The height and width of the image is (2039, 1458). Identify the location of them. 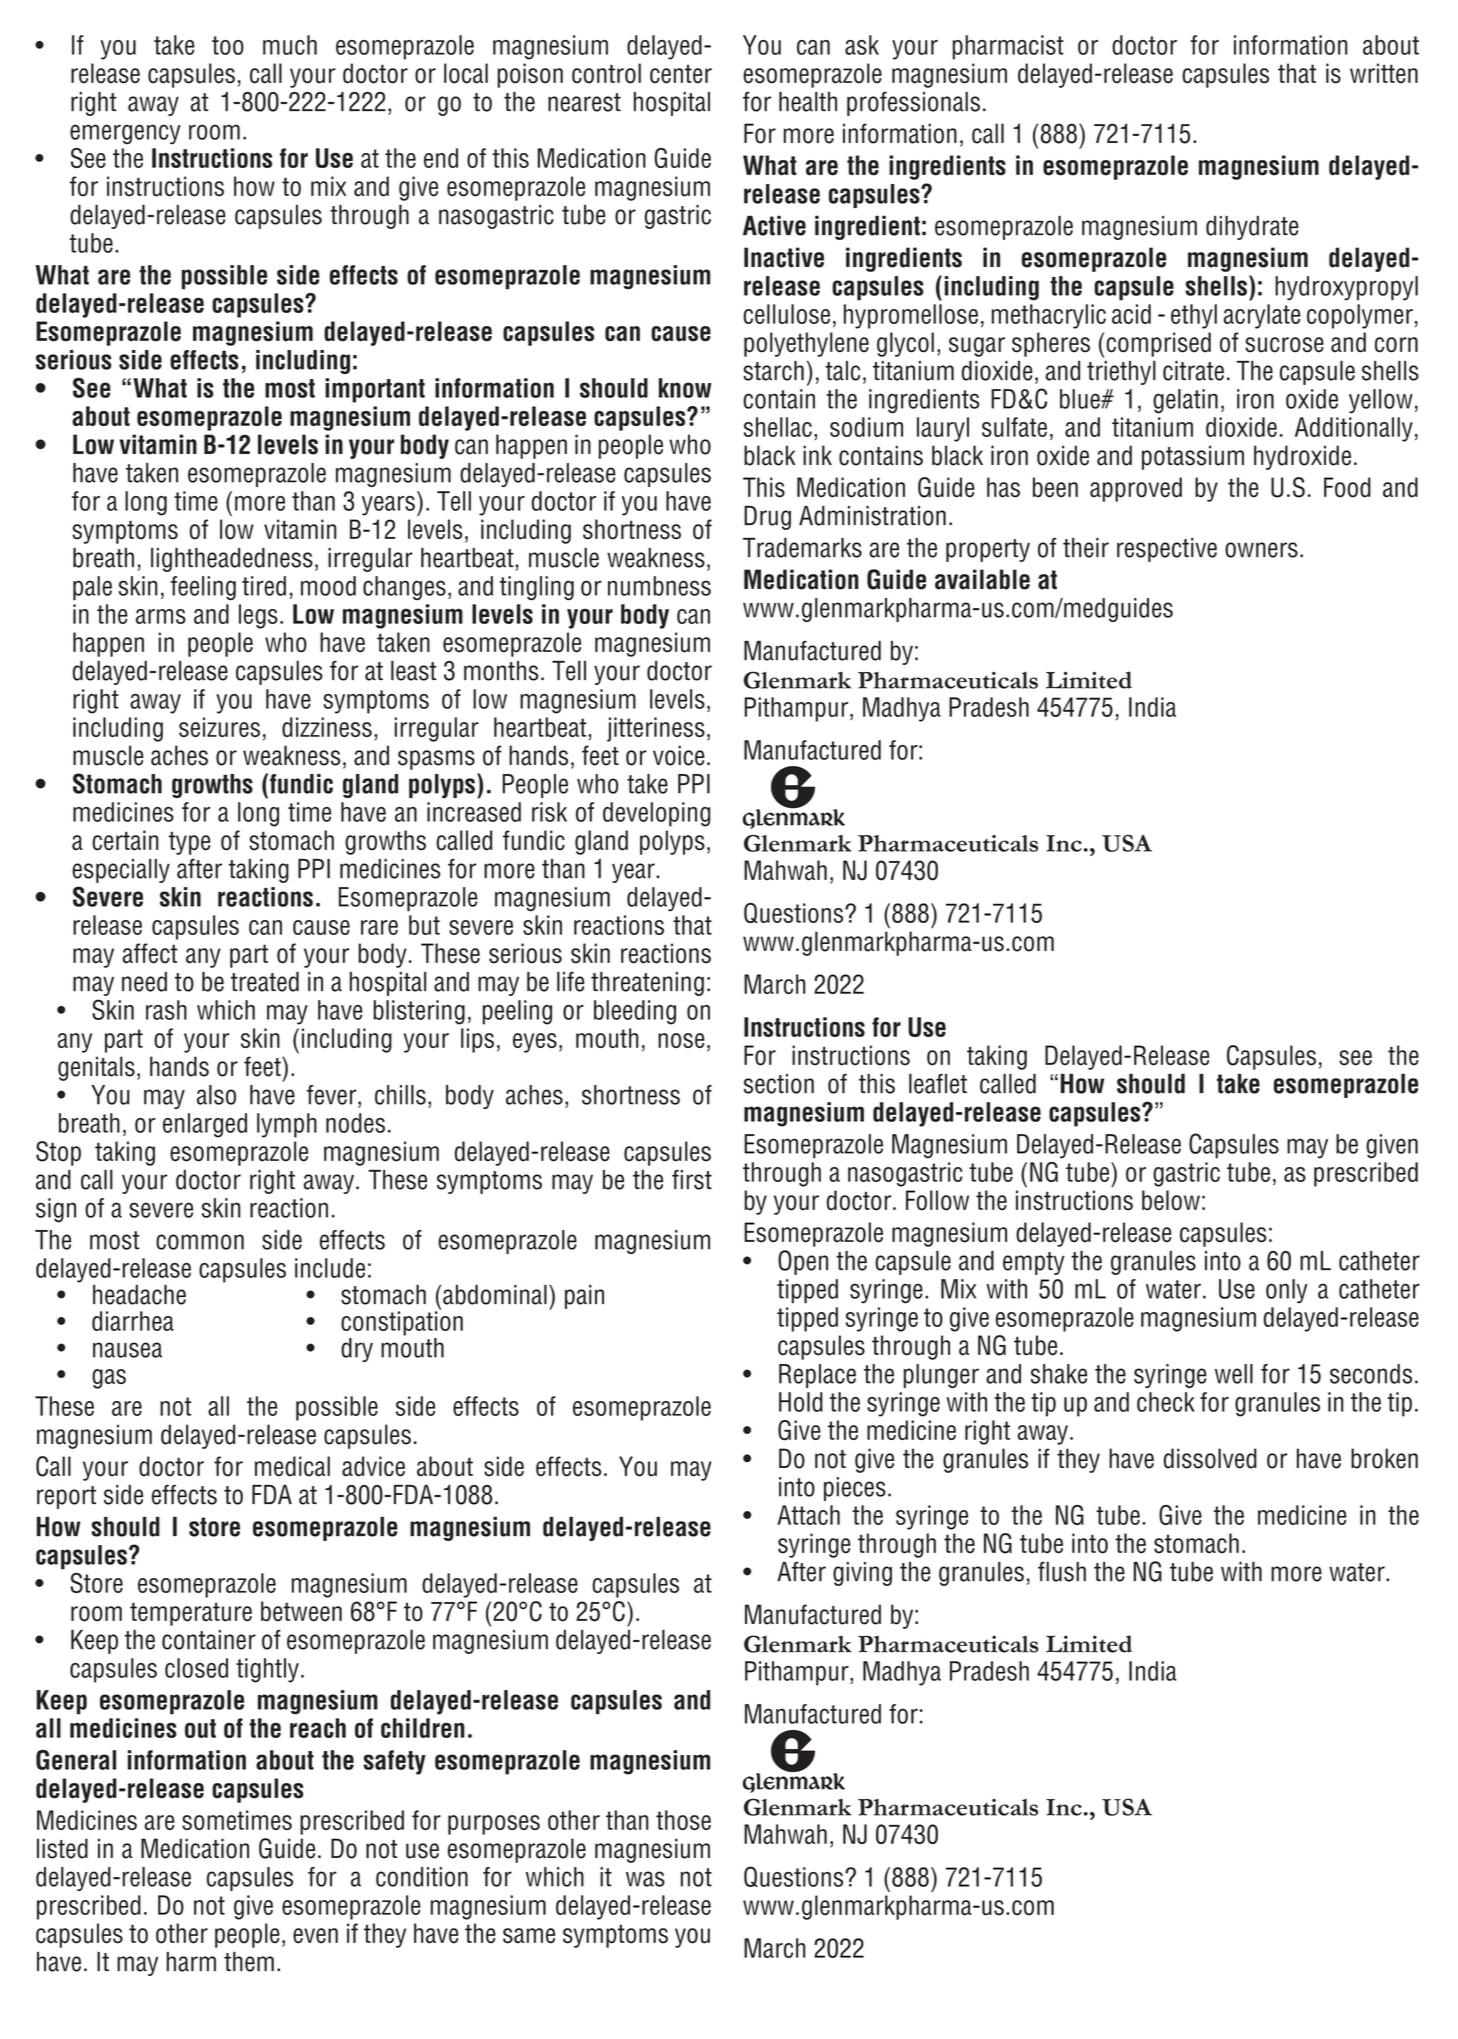
(249, 1962).
